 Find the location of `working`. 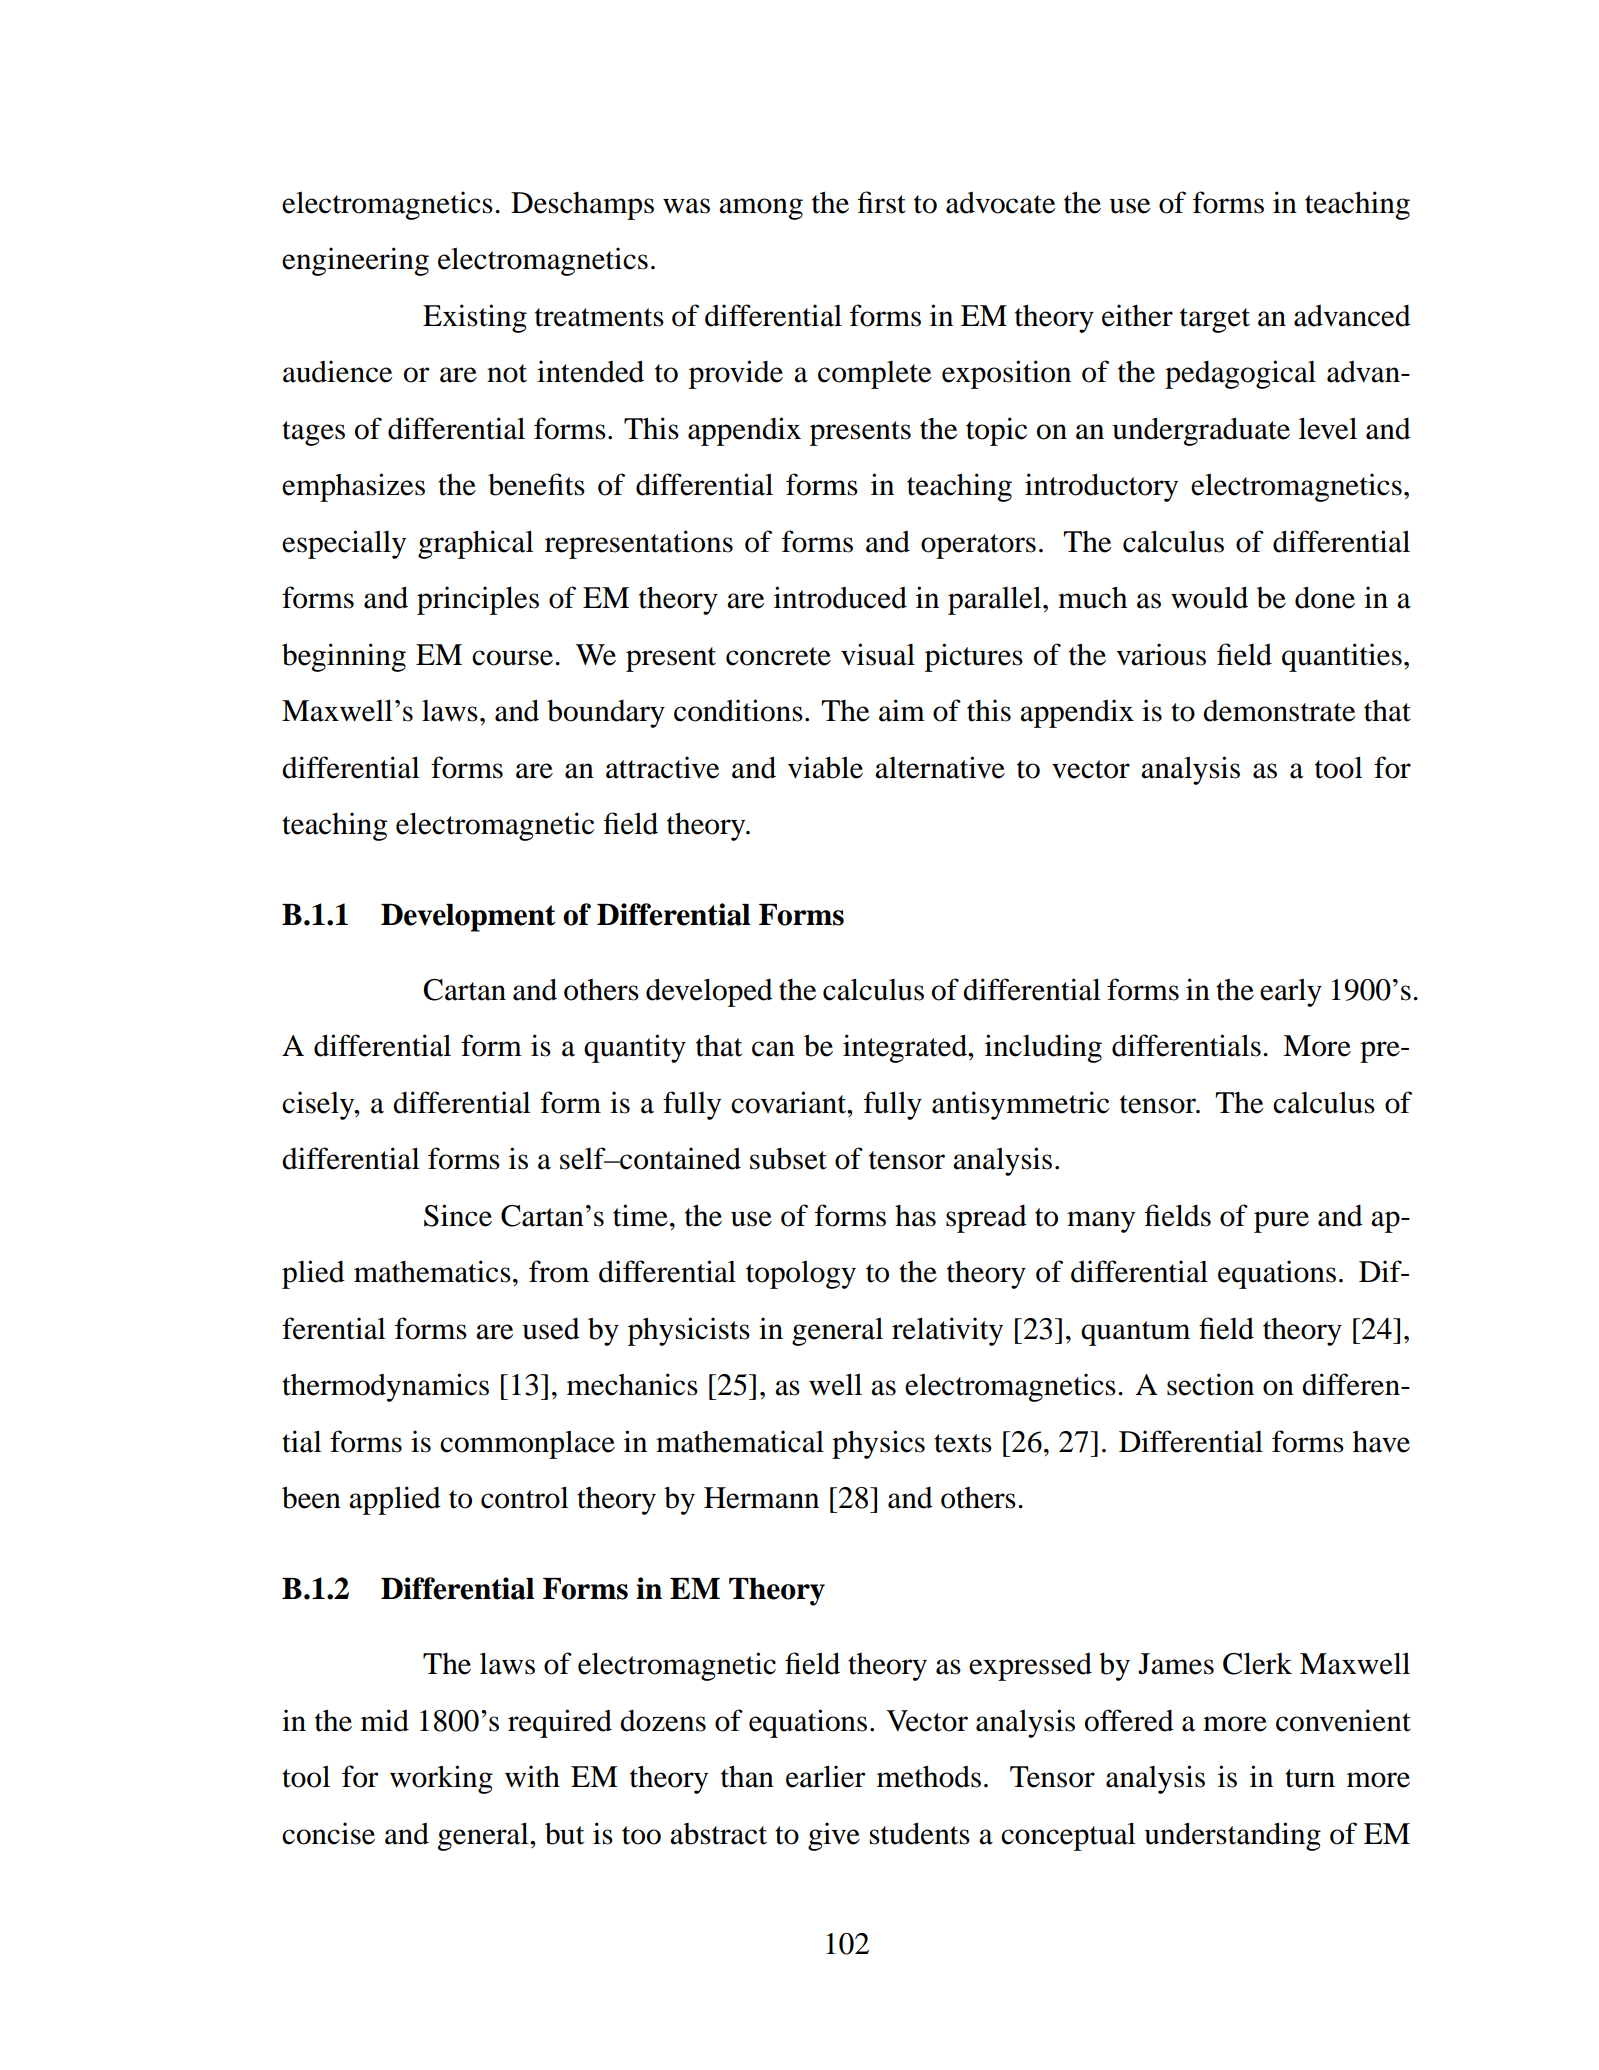

working is located at coordinates (441, 1779).
